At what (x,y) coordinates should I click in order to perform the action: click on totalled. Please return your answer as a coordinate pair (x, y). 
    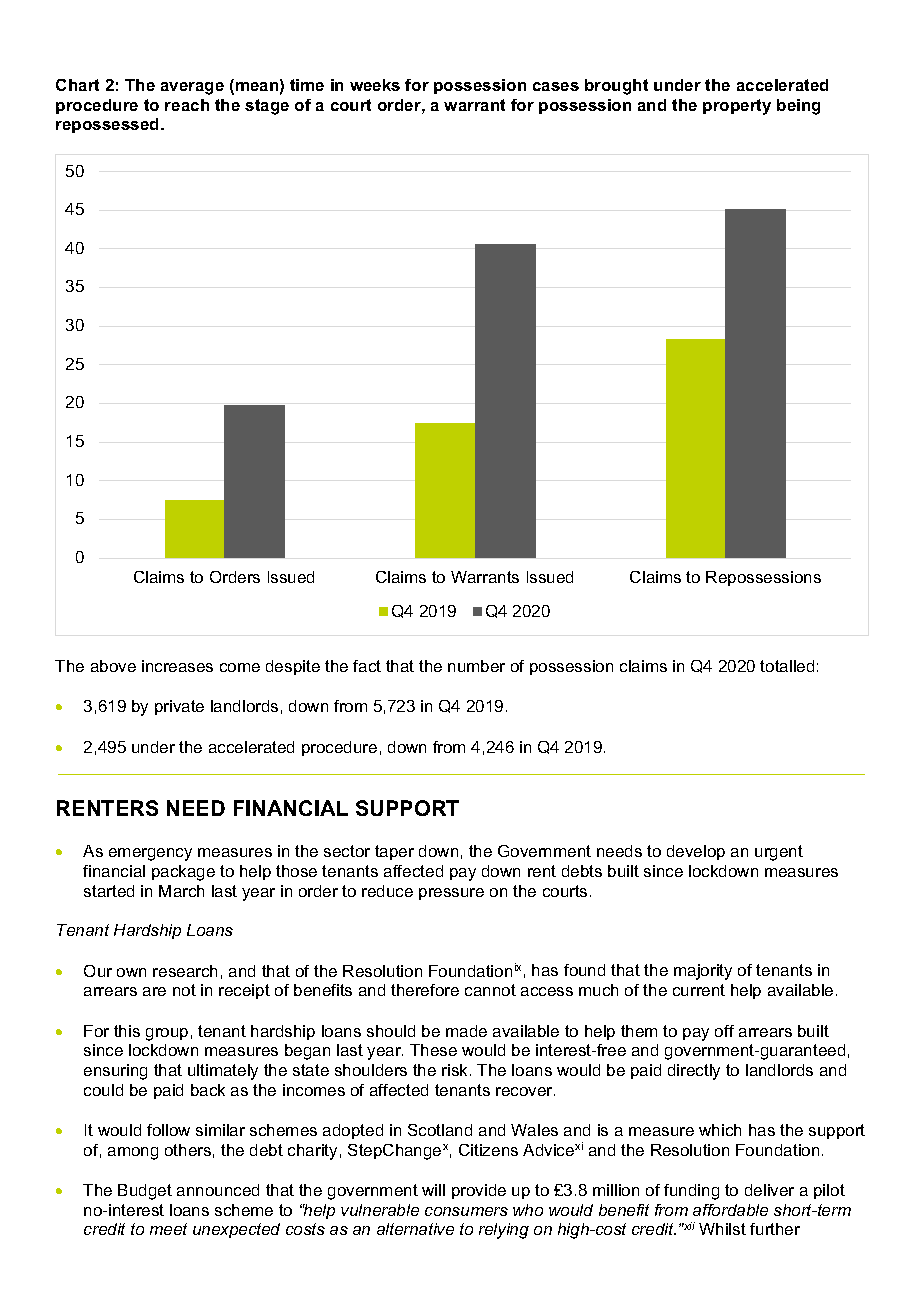
    Looking at the image, I should click on (787, 666).
